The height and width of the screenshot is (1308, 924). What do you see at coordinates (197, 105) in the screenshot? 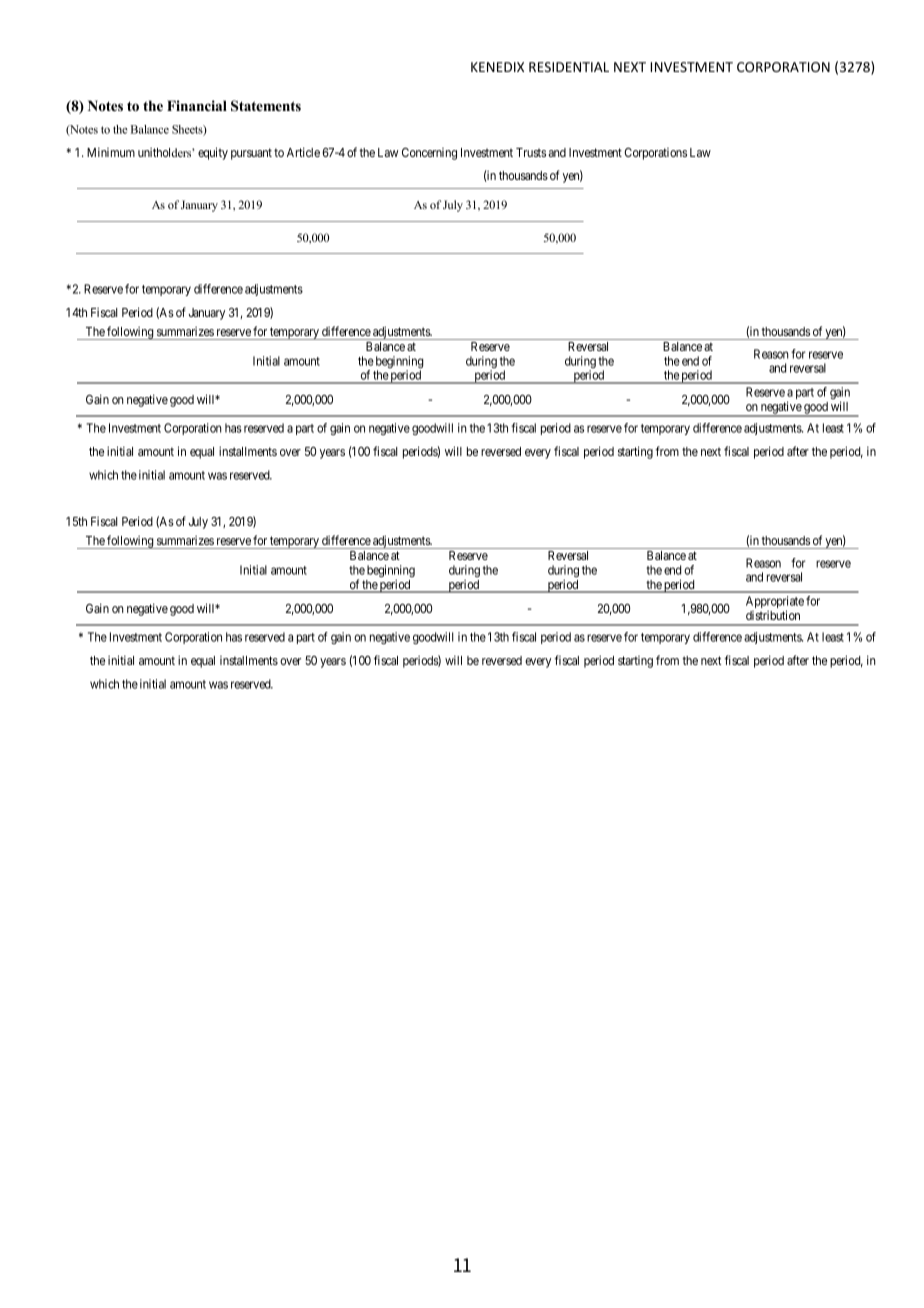
I see `Financial` at bounding box center [197, 105].
